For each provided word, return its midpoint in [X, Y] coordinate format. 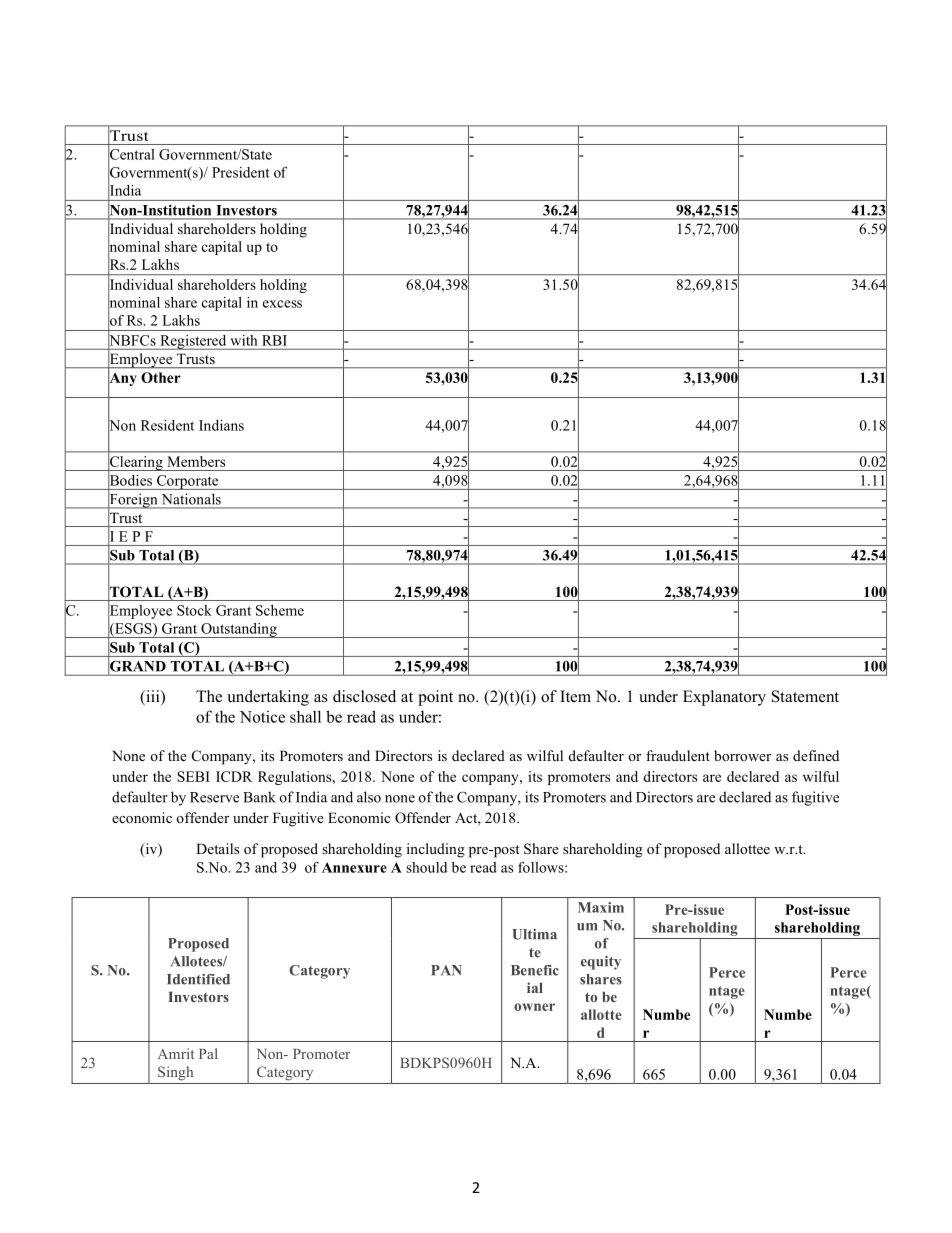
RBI [274, 340]
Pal [208, 1053]
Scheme [280, 610]
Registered [193, 342]
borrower [742, 755]
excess [282, 304]
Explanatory [724, 698]
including [436, 850]
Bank [259, 797]
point [435, 698]
